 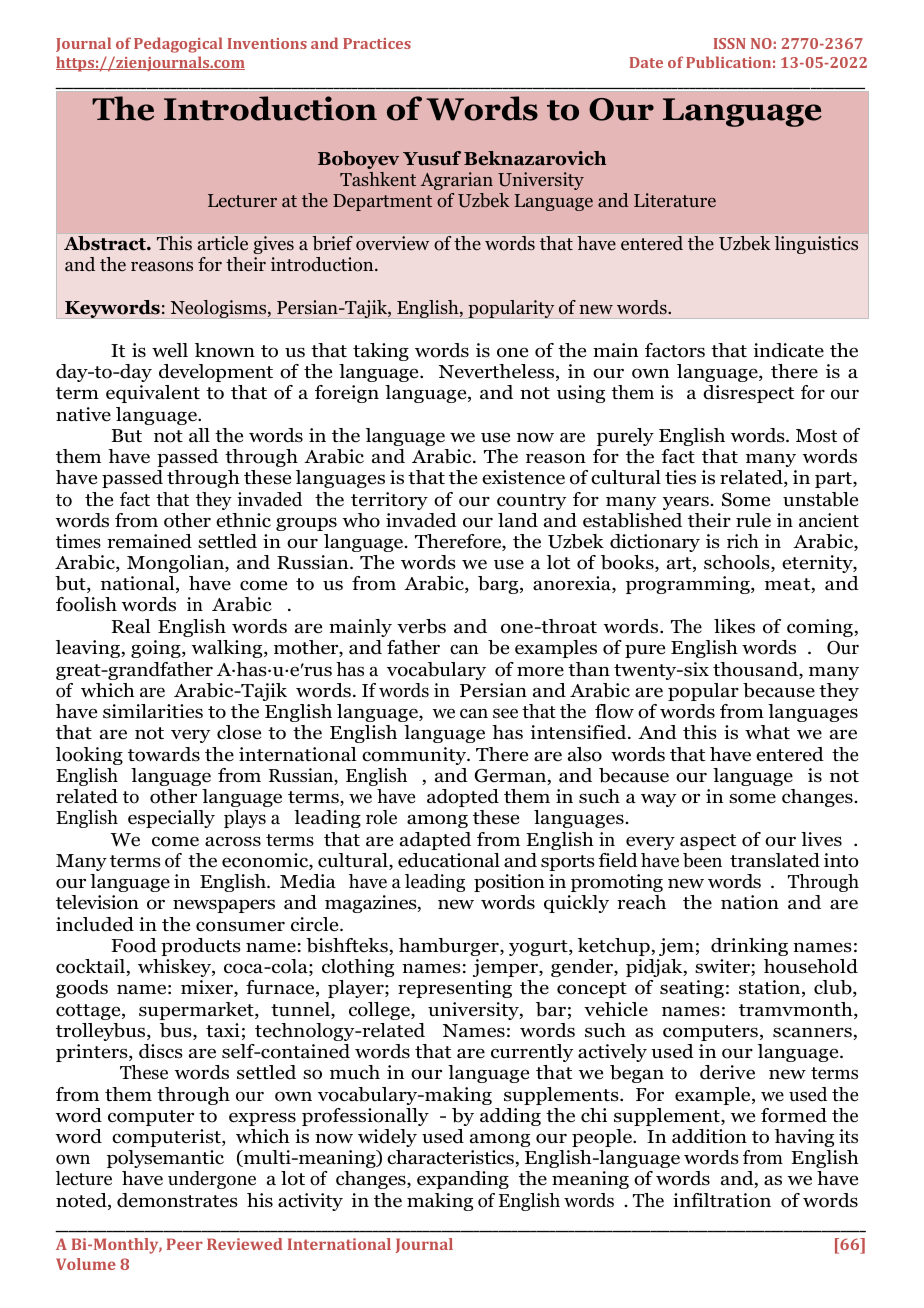 What do you see at coordinates (171, 819) in the document?
I see `especially` at bounding box center [171, 819].
